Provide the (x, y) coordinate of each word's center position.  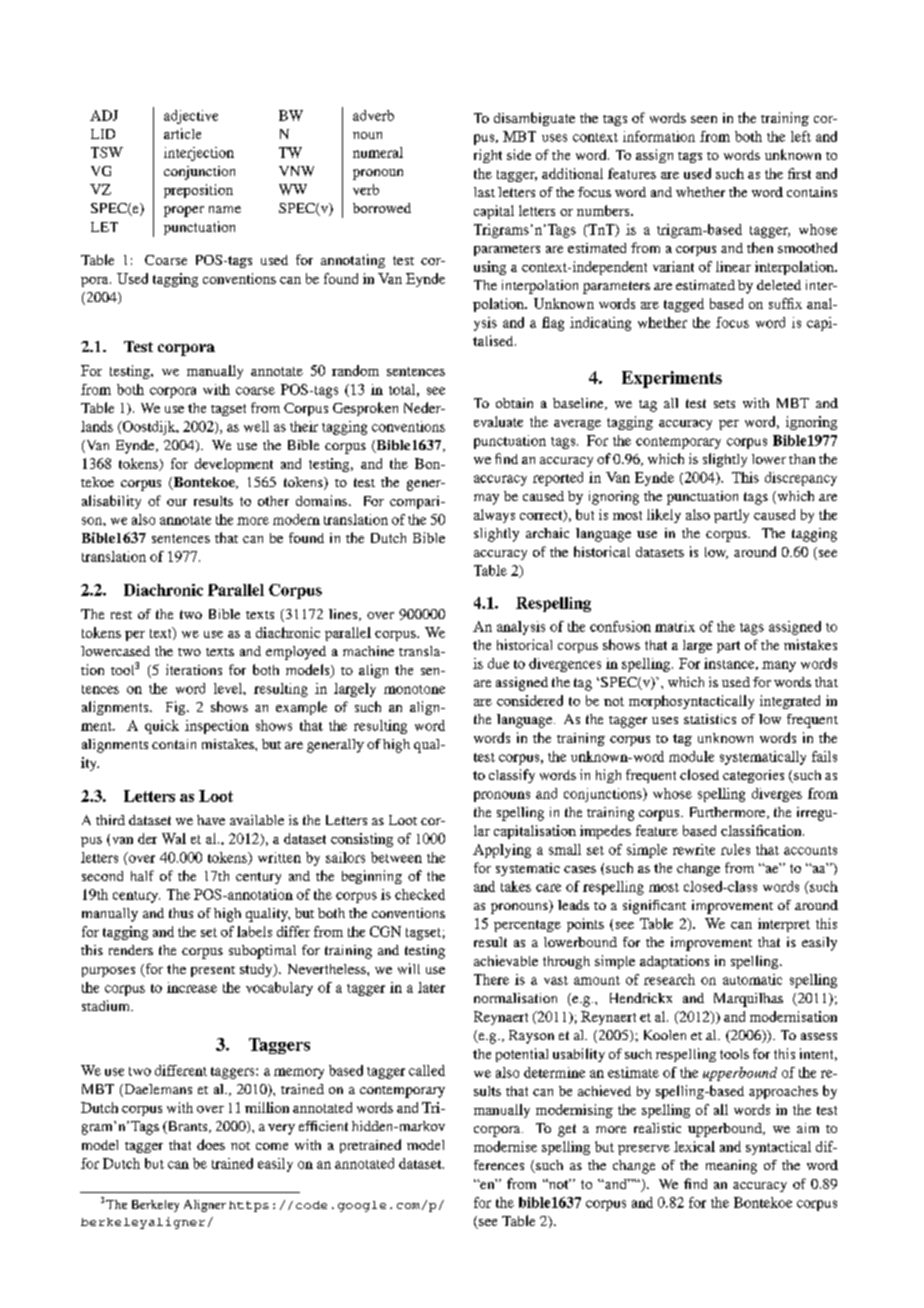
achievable (506, 960)
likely (664, 516)
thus (181, 913)
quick (162, 727)
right (488, 156)
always (494, 516)
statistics (710, 719)
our (177, 502)
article (182, 133)
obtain (514, 403)
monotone (414, 689)
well (256, 426)
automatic (752, 979)
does (211, 1144)
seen (704, 119)
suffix (785, 303)
